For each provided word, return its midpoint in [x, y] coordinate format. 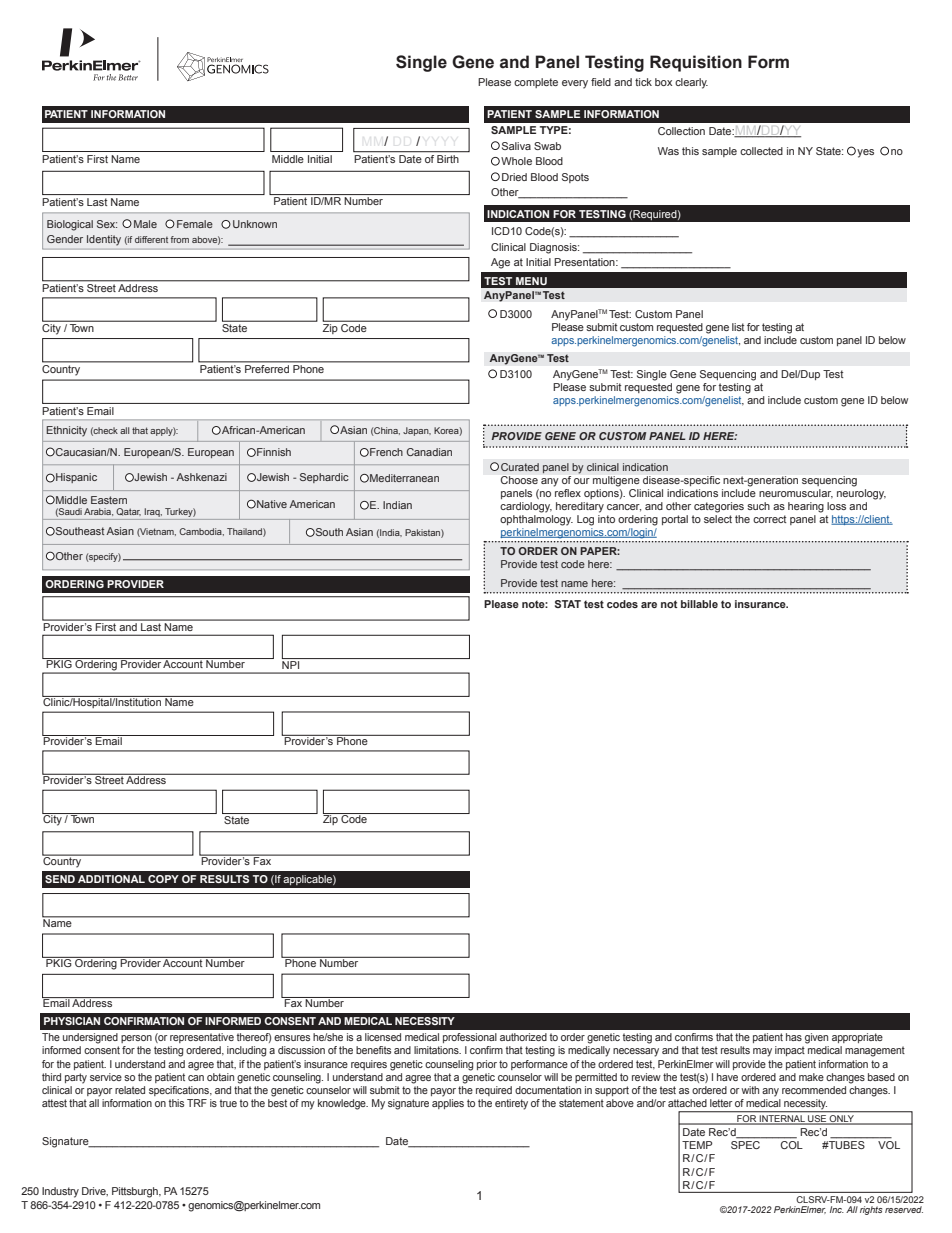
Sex [107, 224]
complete [536, 83]
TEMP [697, 1145]
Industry [60, 1192]
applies [448, 1104]
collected [761, 151]
